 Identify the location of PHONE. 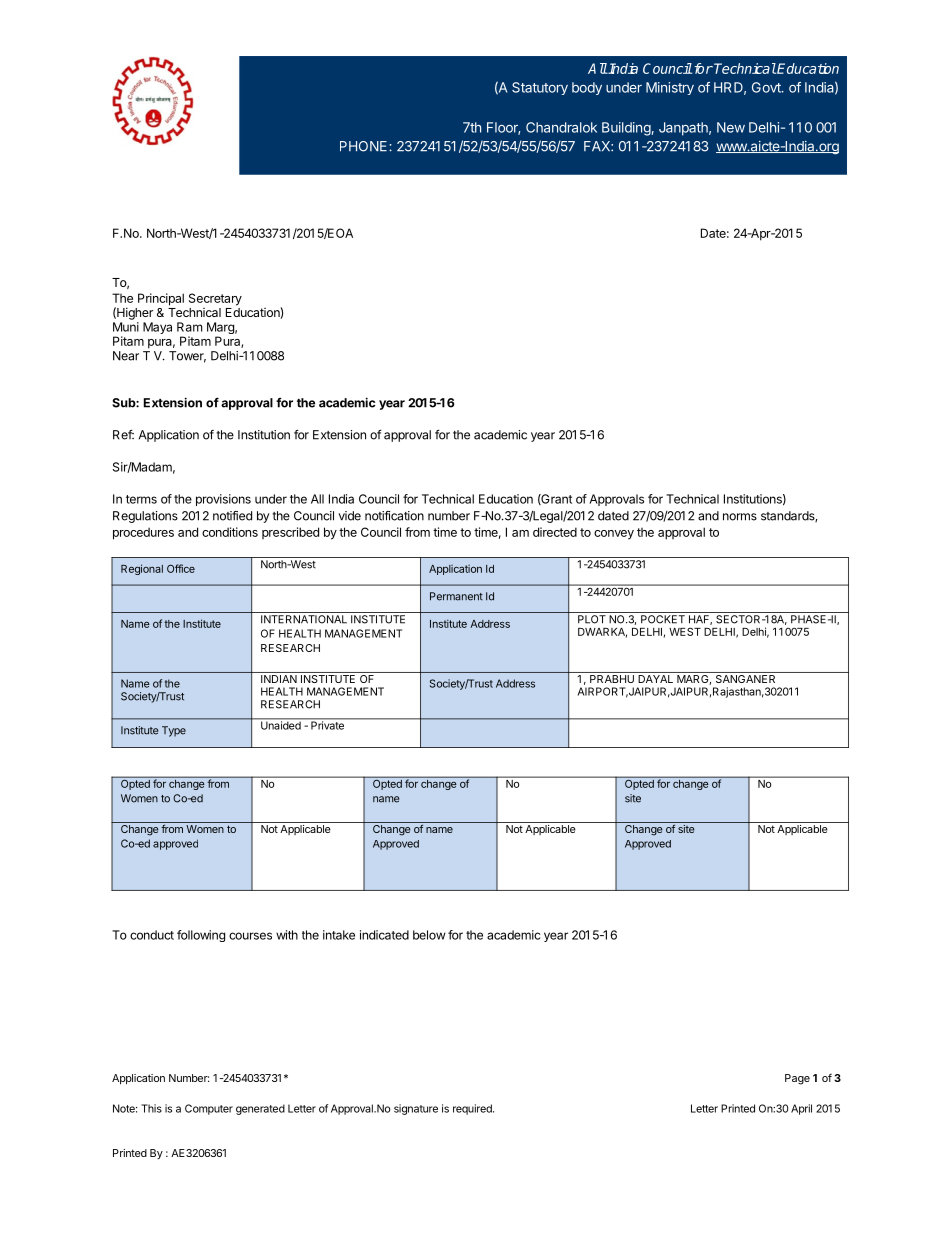
(365, 146).
